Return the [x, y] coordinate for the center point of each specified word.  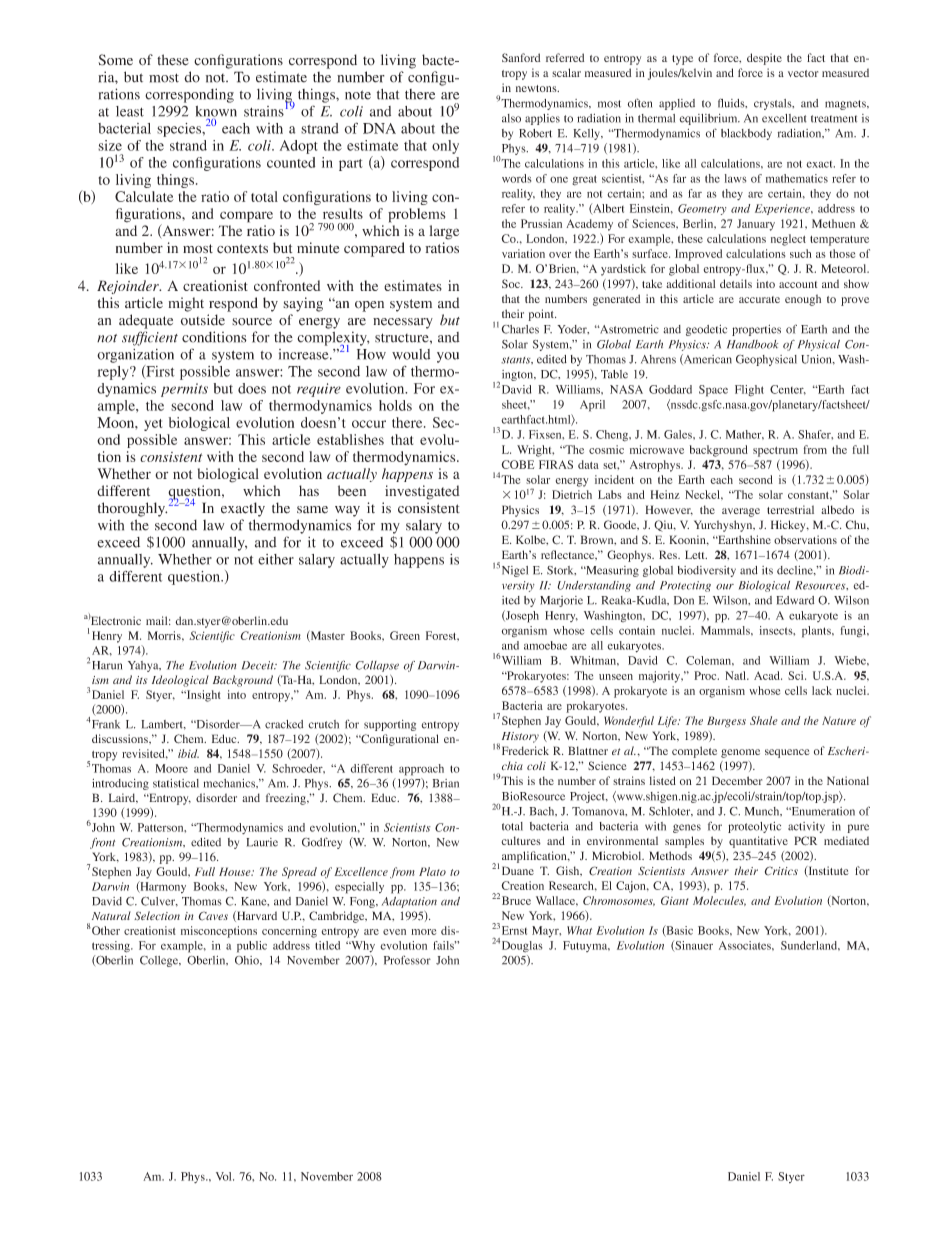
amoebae [545, 645]
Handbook [752, 344]
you [448, 357]
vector [803, 73]
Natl [737, 675]
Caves [213, 916]
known [216, 111]
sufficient [150, 338]
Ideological [180, 681]
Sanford [521, 57]
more [423, 932]
